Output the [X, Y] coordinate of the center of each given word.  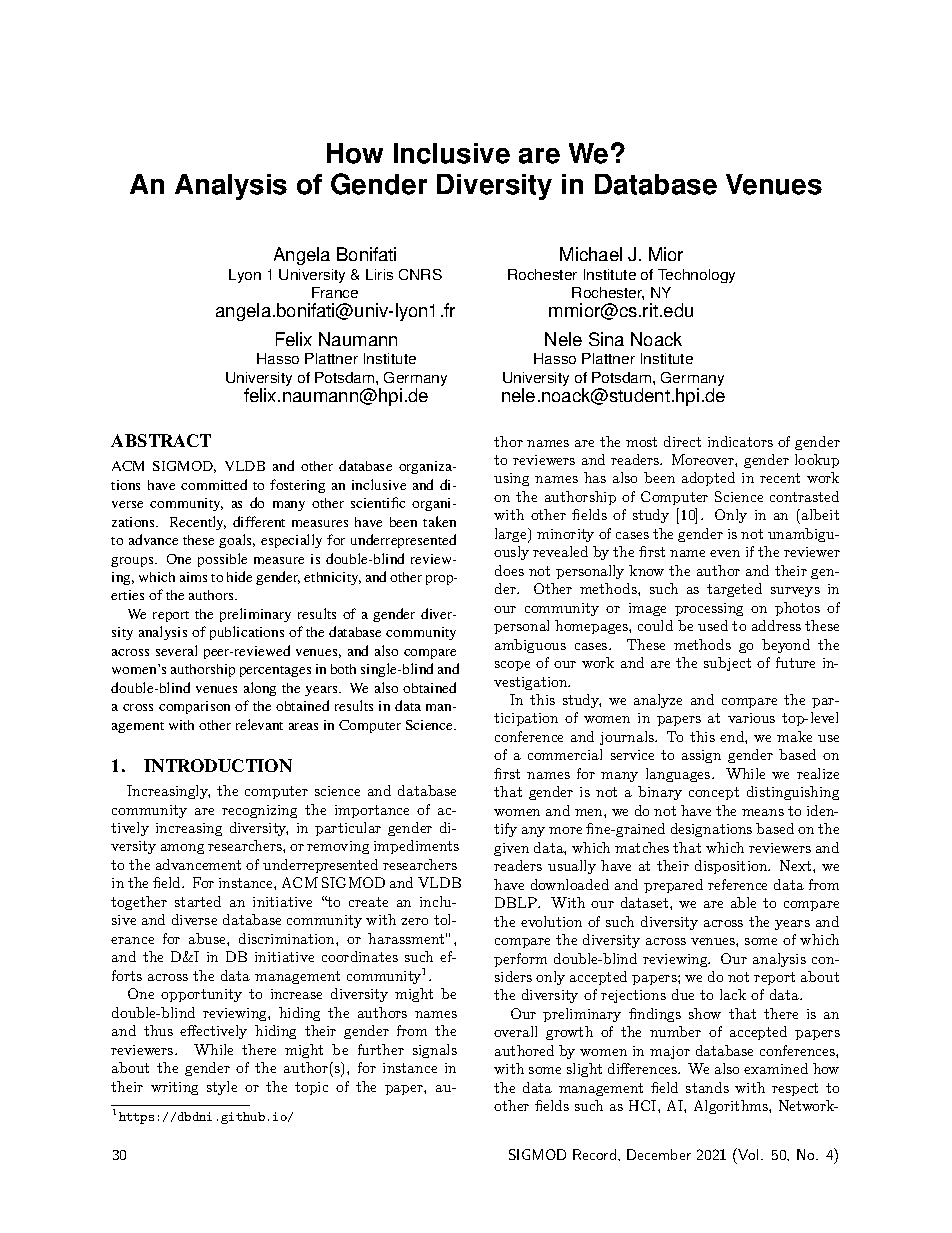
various [751, 718]
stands [707, 1087]
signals [435, 1051]
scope [512, 666]
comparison [194, 707]
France [335, 292]
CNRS [420, 274]
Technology [696, 276]
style [222, 1088]
